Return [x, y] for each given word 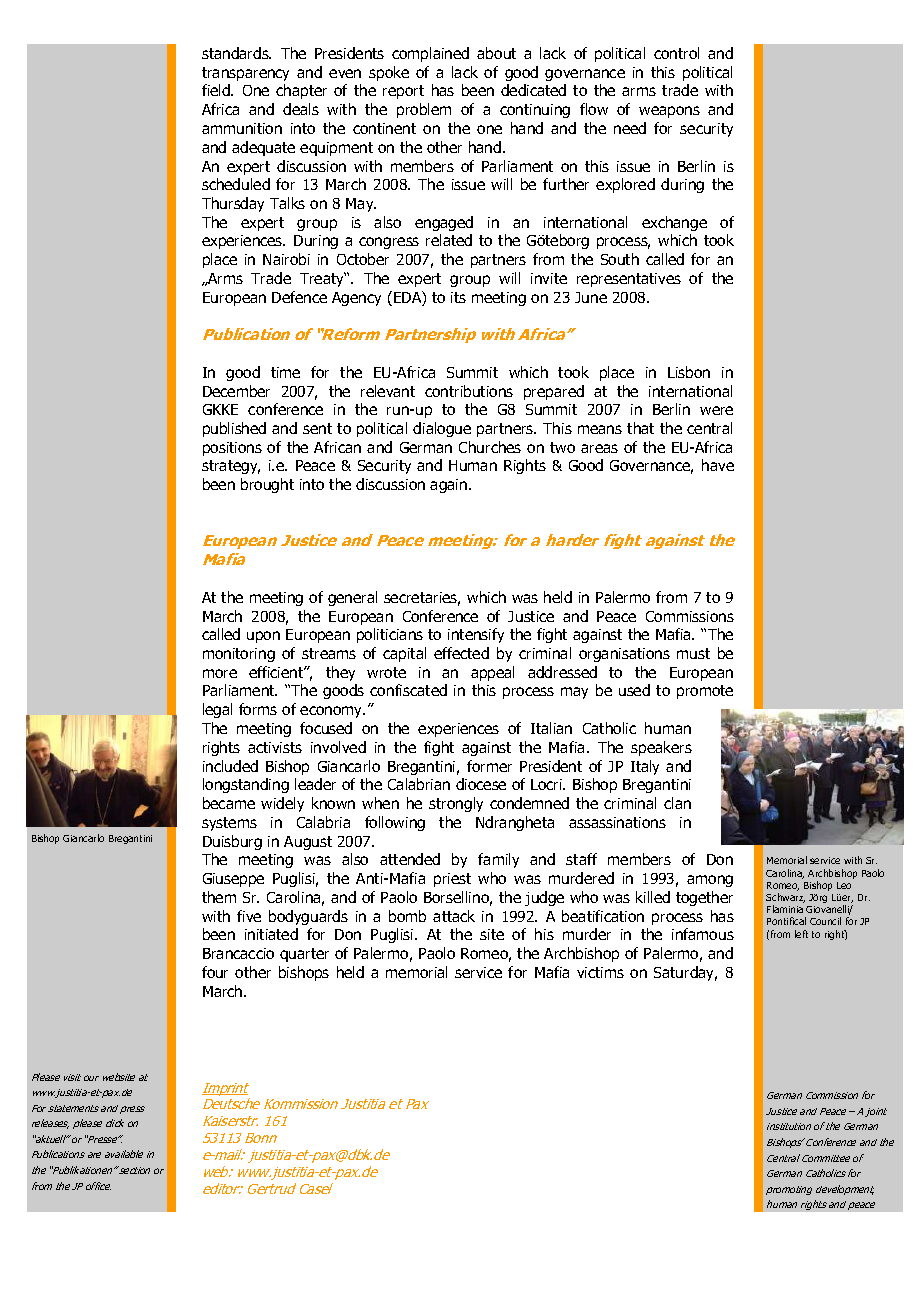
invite [549, 278]
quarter [304, 955]
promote [705, 692]
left [801, 934]
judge [544, 898]
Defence [299, 297]
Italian [551, 728]
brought [267, 485]
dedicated [533, 90]
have [718, 465]
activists [275, 747]
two [562, 447]
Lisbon [689, 372]
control [676, 53]
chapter [301, 91]
